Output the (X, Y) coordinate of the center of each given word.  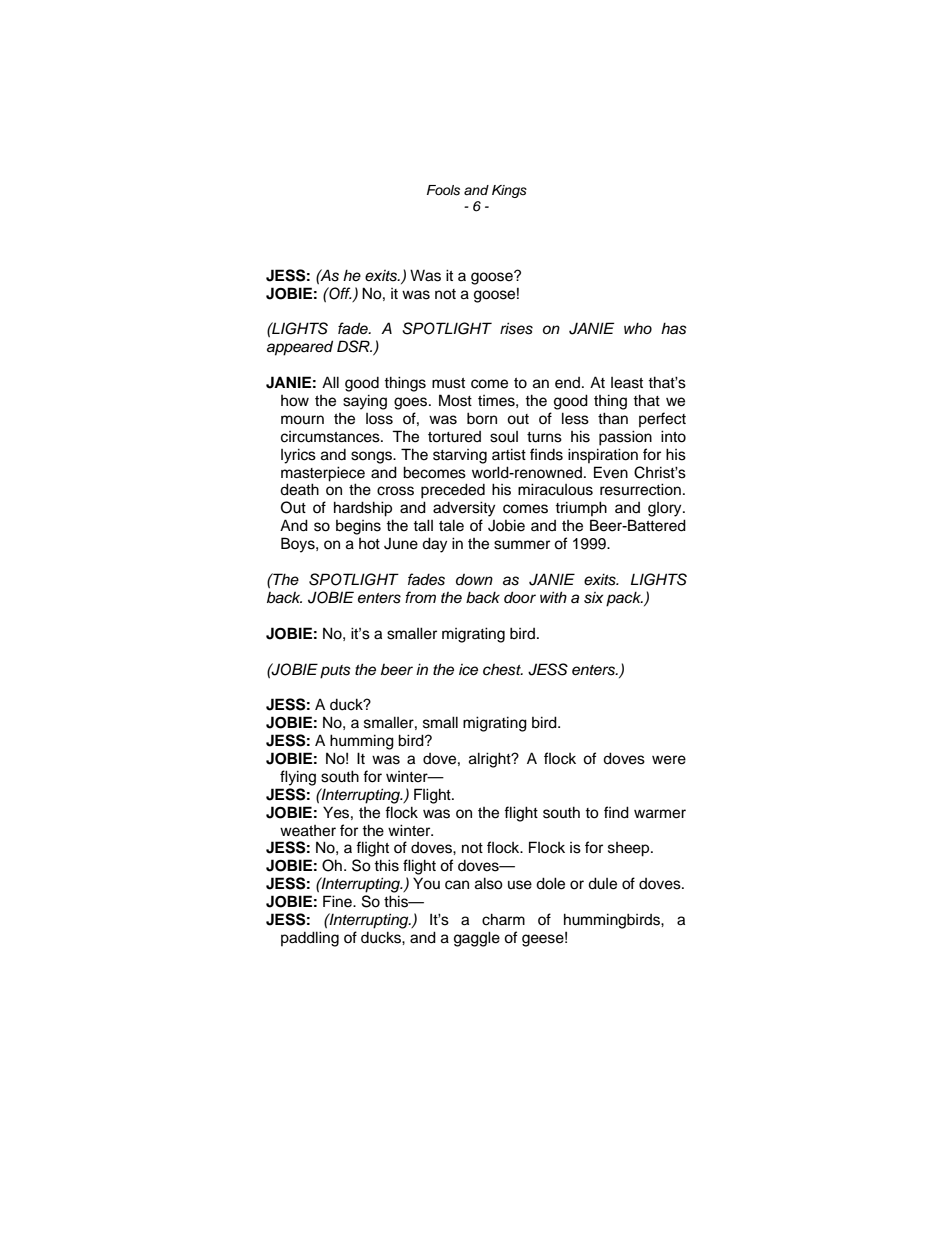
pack (624, 599)
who (638, 328)
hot (369, 544)
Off (339, 293)
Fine (338, 901)
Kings (509, 191)
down (474, 579)
